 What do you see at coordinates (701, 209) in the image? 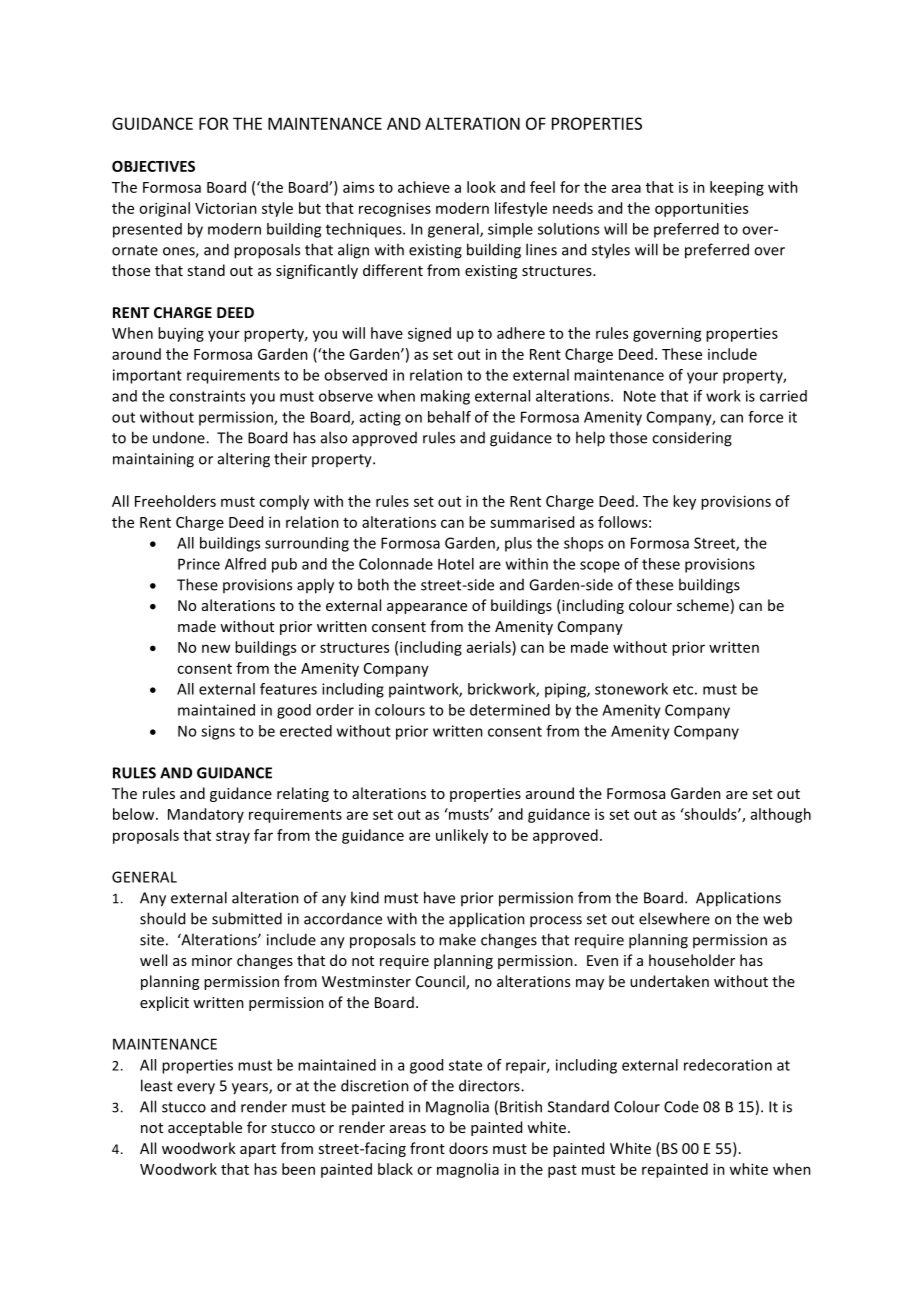
I see `opportunities` at bounding box center [701, 209].
